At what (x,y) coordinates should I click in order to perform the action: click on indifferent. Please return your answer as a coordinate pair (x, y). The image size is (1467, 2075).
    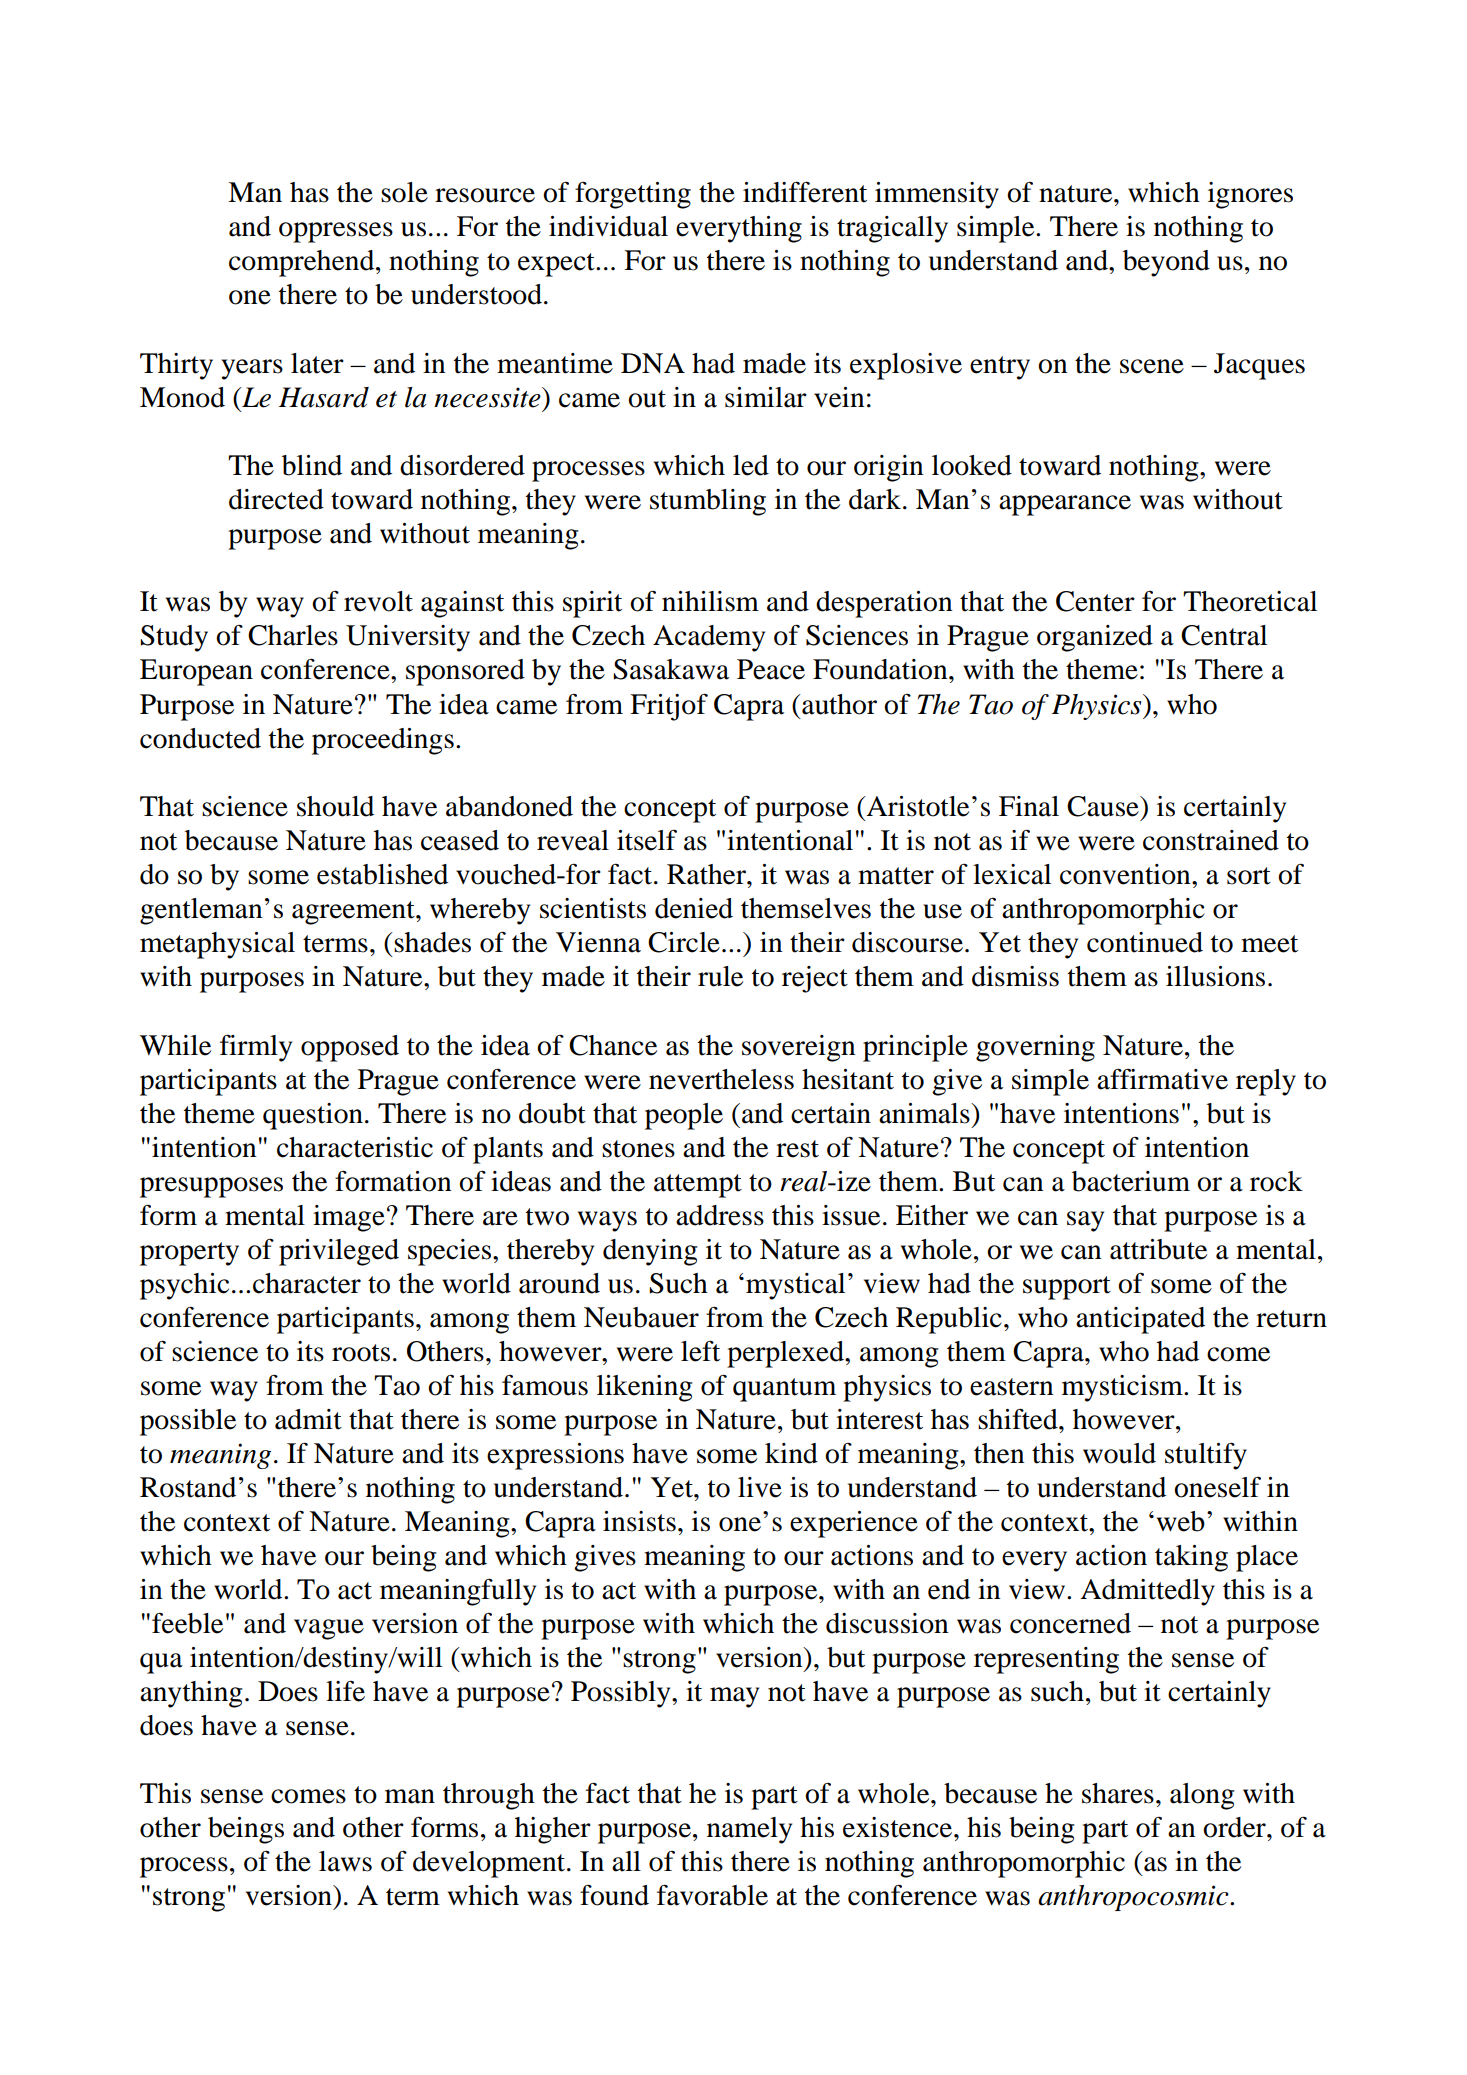
    Looking at the image, I should click on (805, 192).
